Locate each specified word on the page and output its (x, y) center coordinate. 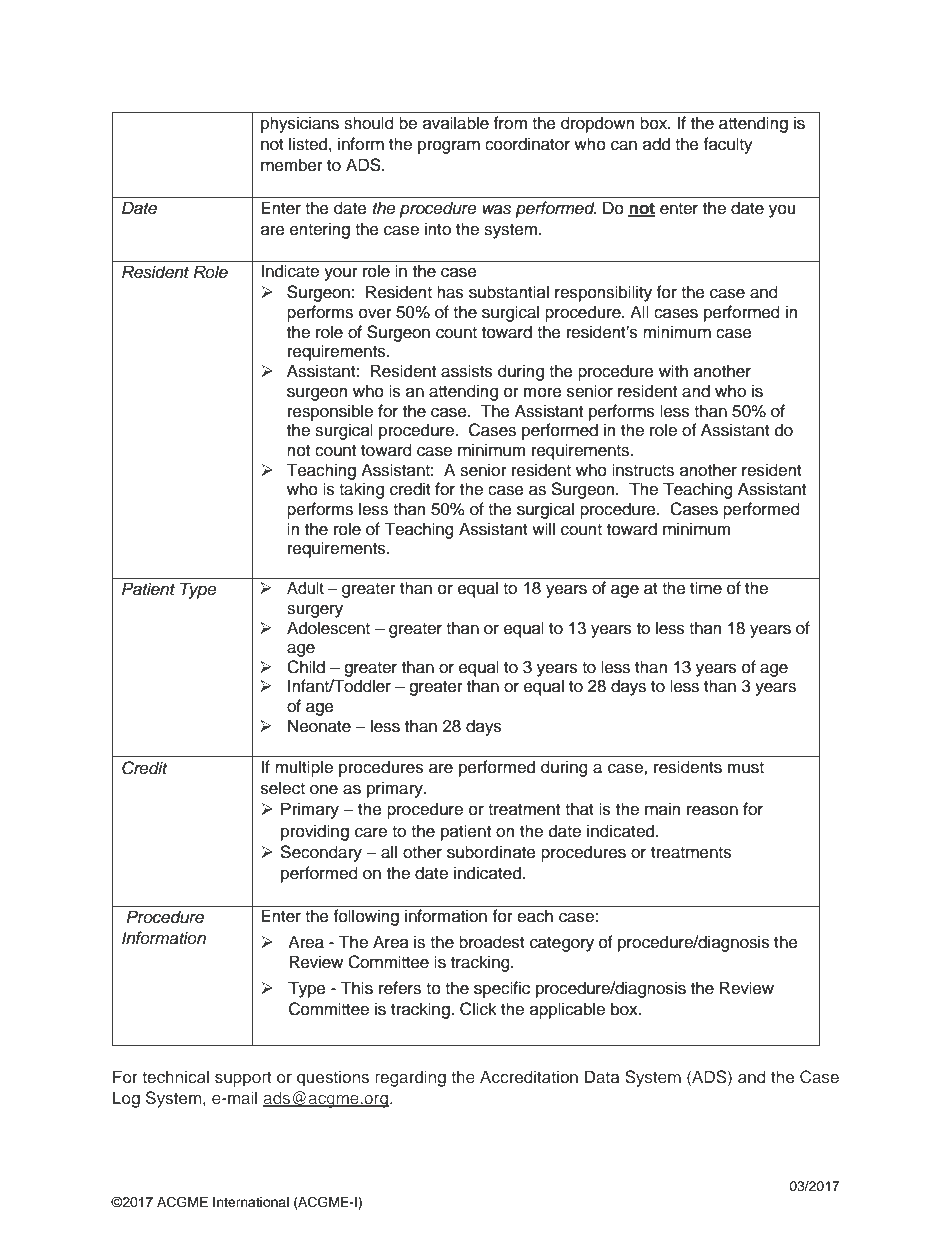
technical (175, 1077)
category (562, 944)
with (673, 370)
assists (467, 371)
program (449, 147)
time (706, 588)
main (662, 809)
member (292, 165)
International (251, 1202)
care (371, 832)
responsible (330, 412)
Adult (305, 588)
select (283, 788)
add (656, 144)
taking (361, 490)
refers (400, 988)
